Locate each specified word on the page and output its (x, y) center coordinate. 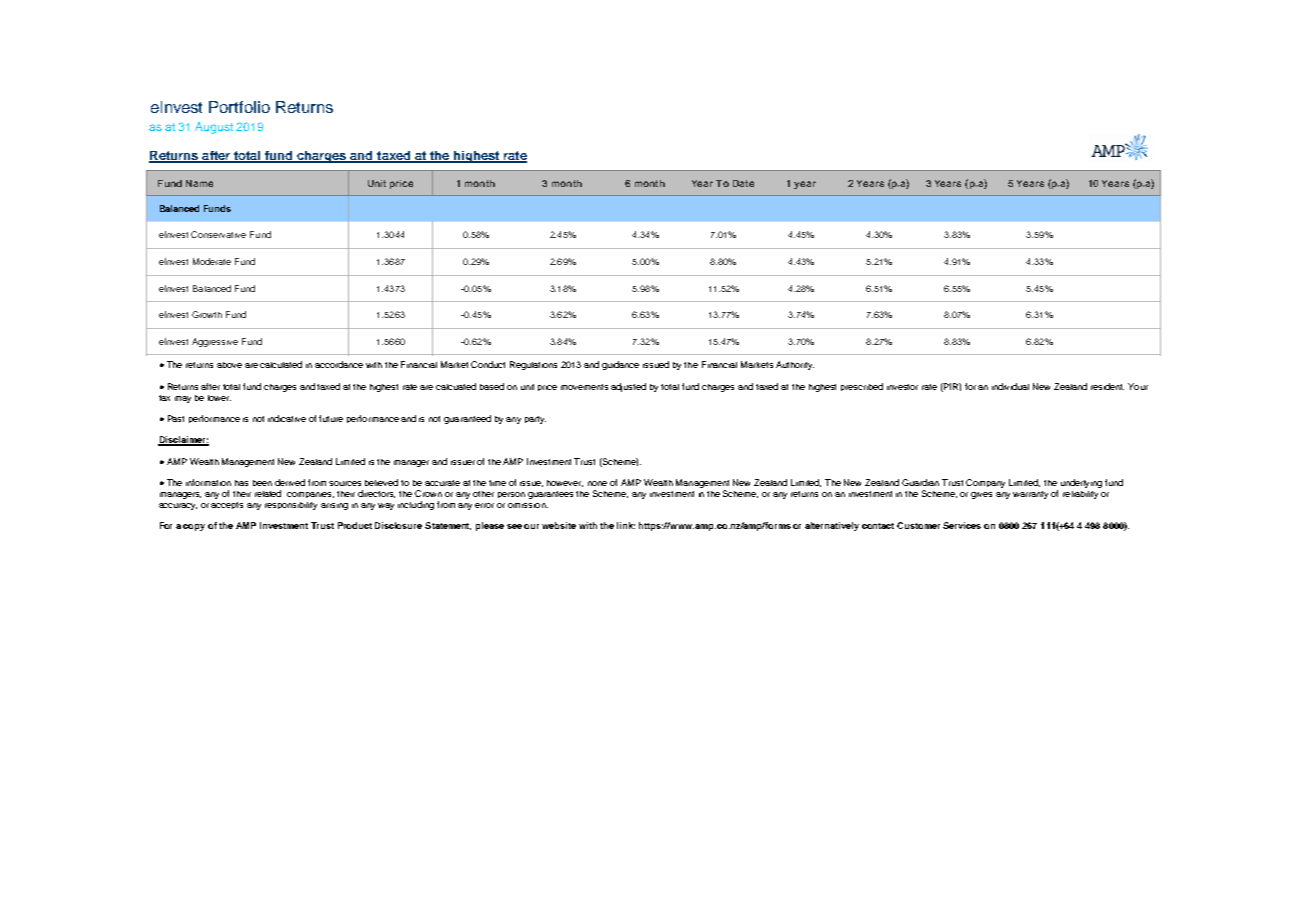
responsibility (291, 506)
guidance (620, 365)
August (214, 128)
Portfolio (239, 107)
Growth (207, 314)
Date (743, 183)
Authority (795, 365)
